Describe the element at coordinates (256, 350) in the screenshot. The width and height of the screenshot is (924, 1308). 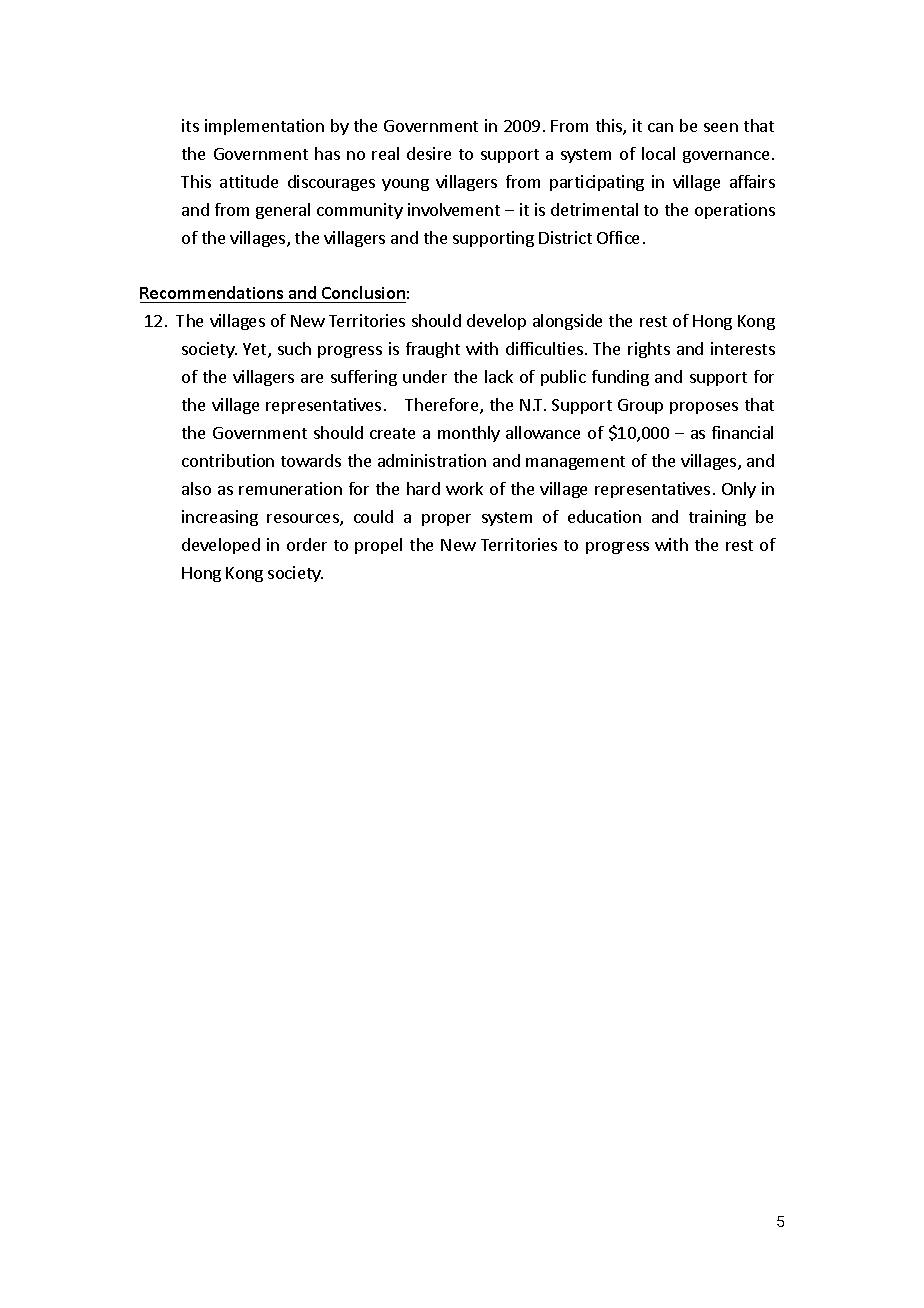
I see `Yet` at that location.
